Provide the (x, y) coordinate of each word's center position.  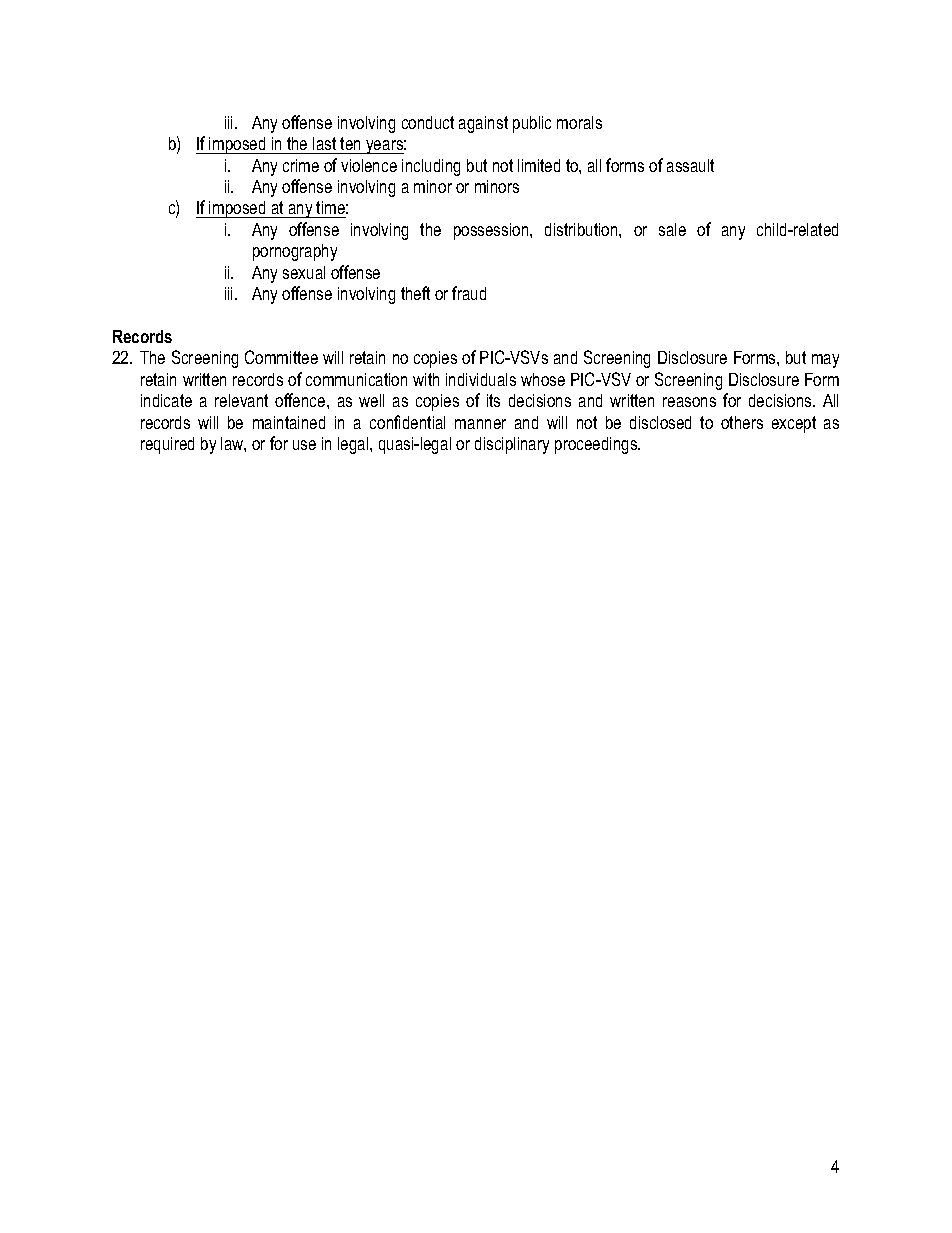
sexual (304, 272)
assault (690, 165)
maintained (289, 422)
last (324, 143)
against (483, 124)
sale (672, 229)
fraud (469, 293)
